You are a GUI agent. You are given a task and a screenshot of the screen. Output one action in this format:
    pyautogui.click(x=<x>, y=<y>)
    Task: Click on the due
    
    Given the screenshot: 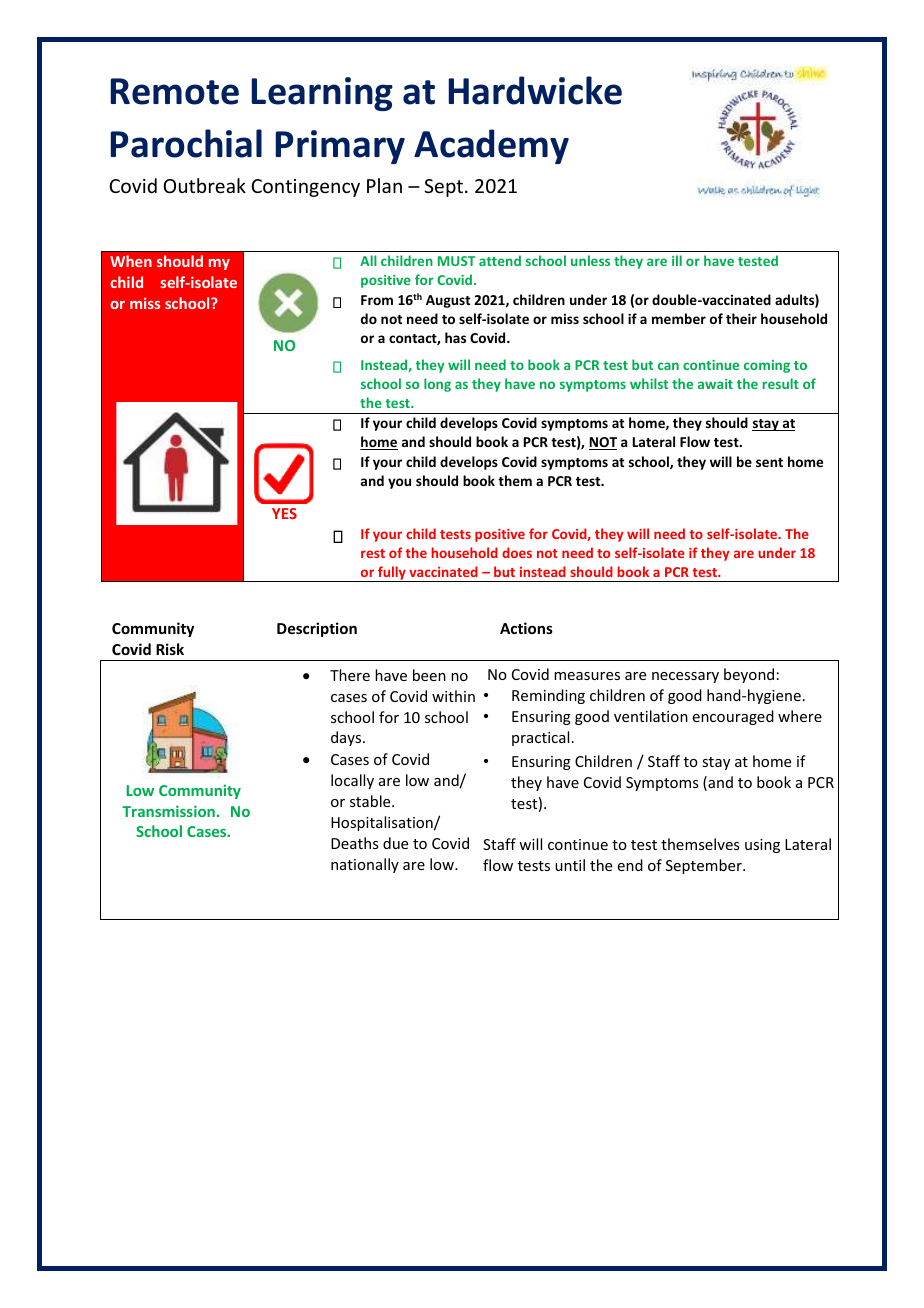 What is the action you would take?
    pyautogui.click(x=395, y=843)
